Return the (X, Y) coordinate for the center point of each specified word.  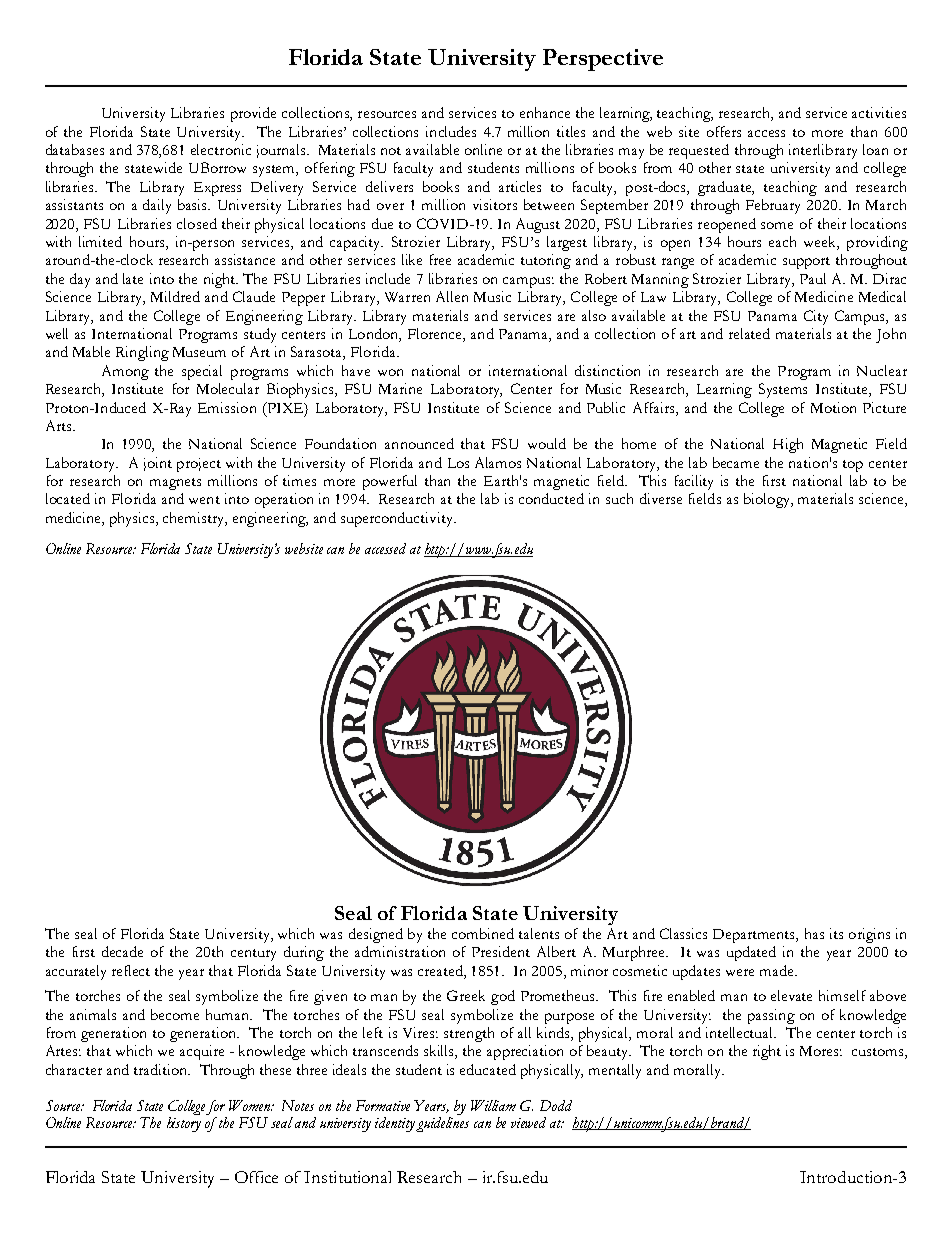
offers (724, 131)
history (184, 1124)
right (767, 1052)
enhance (545, 112)
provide (253, 114)
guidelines (442, 1124)
